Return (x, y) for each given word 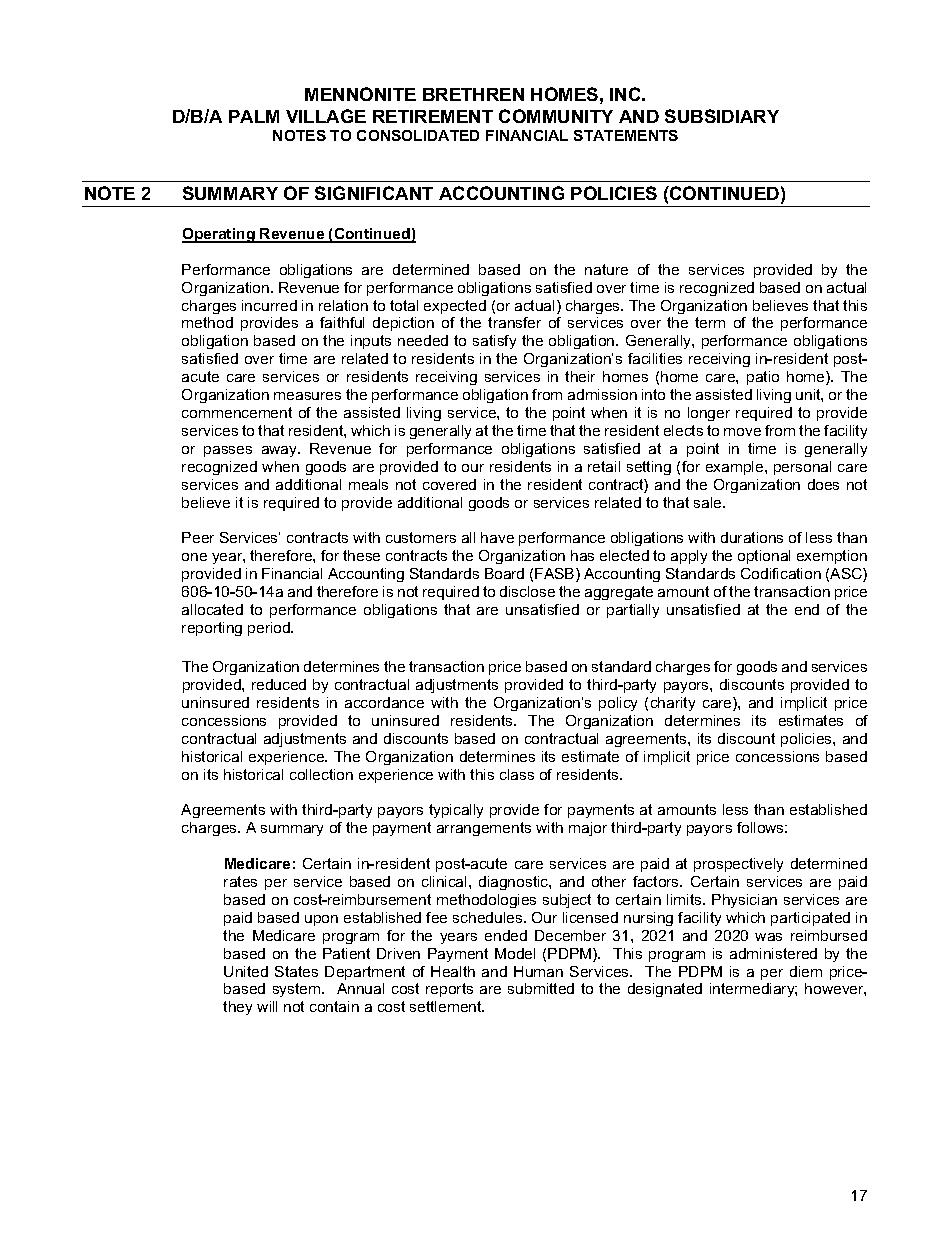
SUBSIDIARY (722, 116)
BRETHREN (473, 94)
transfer (514, 322)
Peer (198, 537)
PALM (254, 116)
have (497, 537)
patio (763, 378)
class (517, 774)
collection (321, 774)
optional (764, 557)
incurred (269, 305)
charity (673, 704)
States (296, 971)
